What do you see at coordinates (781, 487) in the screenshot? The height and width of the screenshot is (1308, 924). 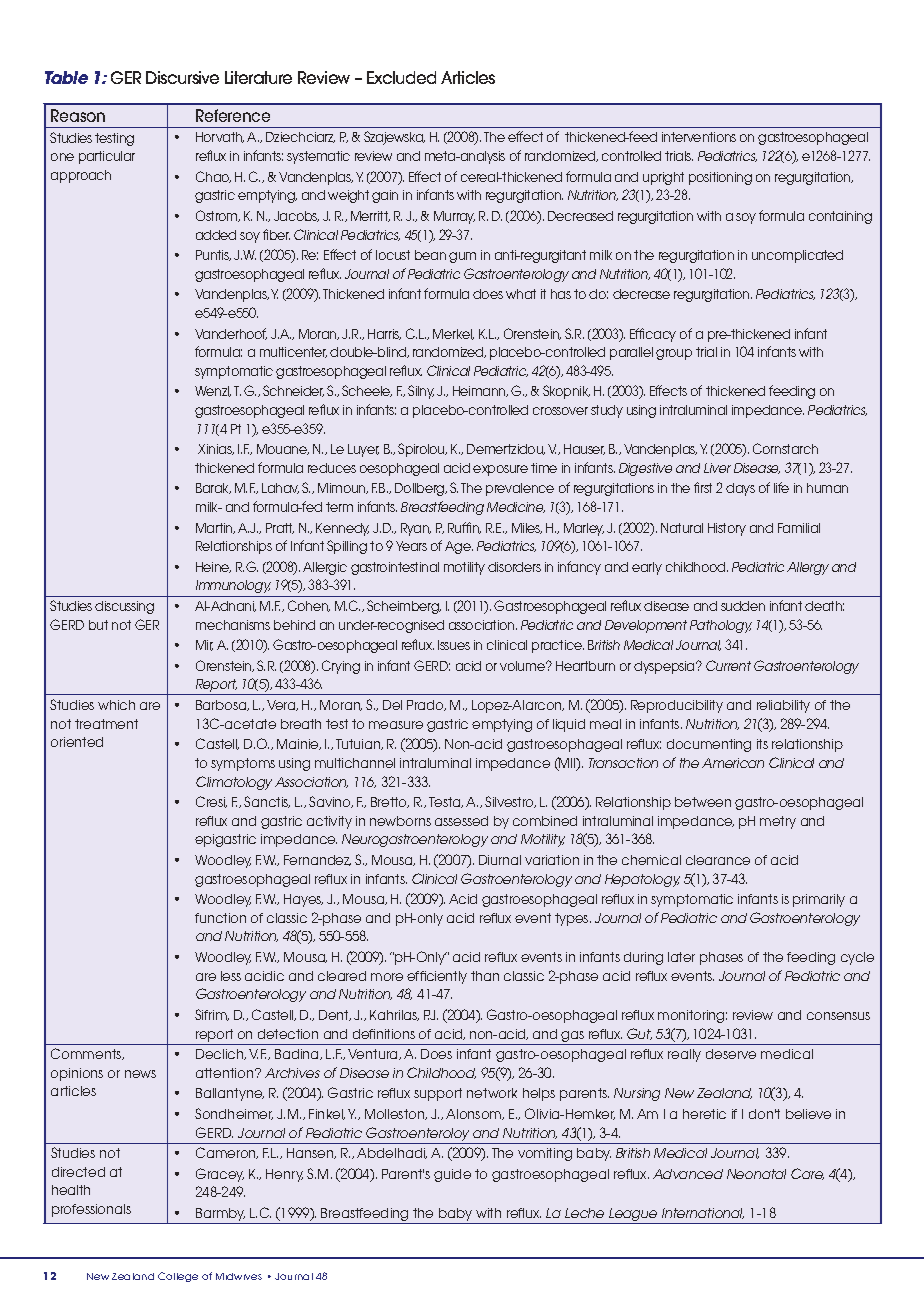 I see `life` at bounding box center [781, 487].
